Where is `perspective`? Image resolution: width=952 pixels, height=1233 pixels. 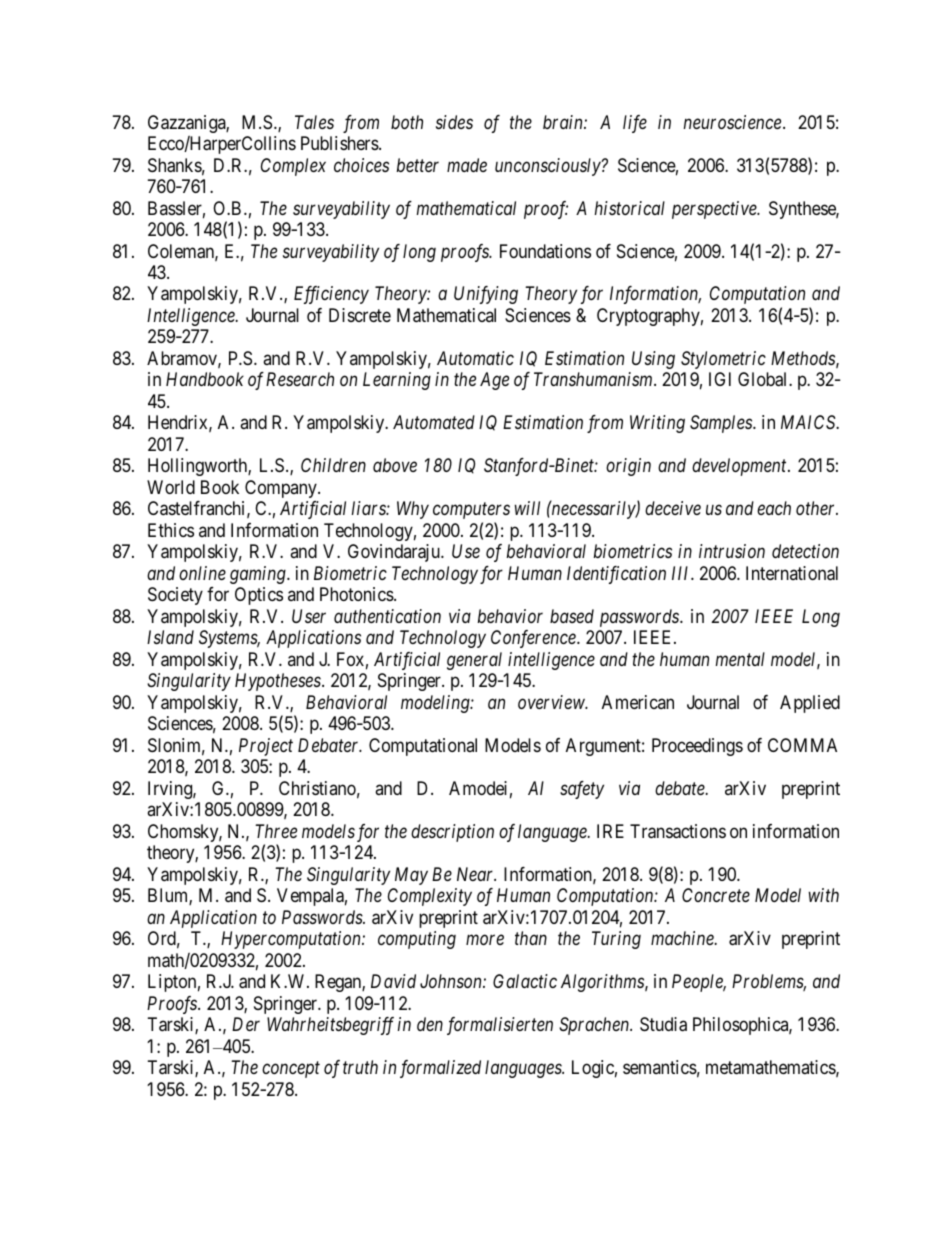
perspective is located at coordinates (715, 210).
